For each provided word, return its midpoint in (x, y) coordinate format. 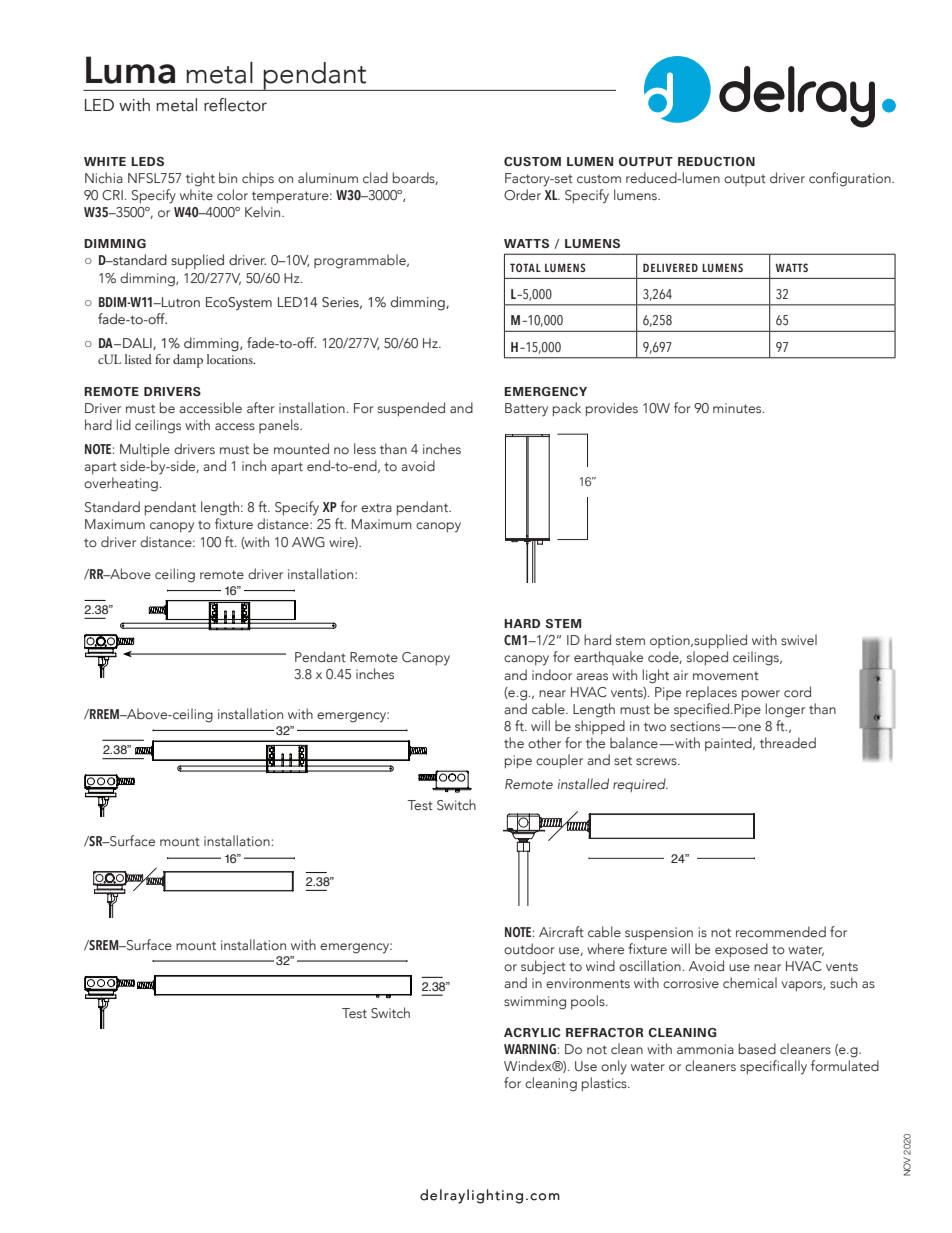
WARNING (530, 1049)
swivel (799, 639)
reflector (235, 105)
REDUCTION (716, 161)
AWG (308, 542)
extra (376, 507)
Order (522, 194)
